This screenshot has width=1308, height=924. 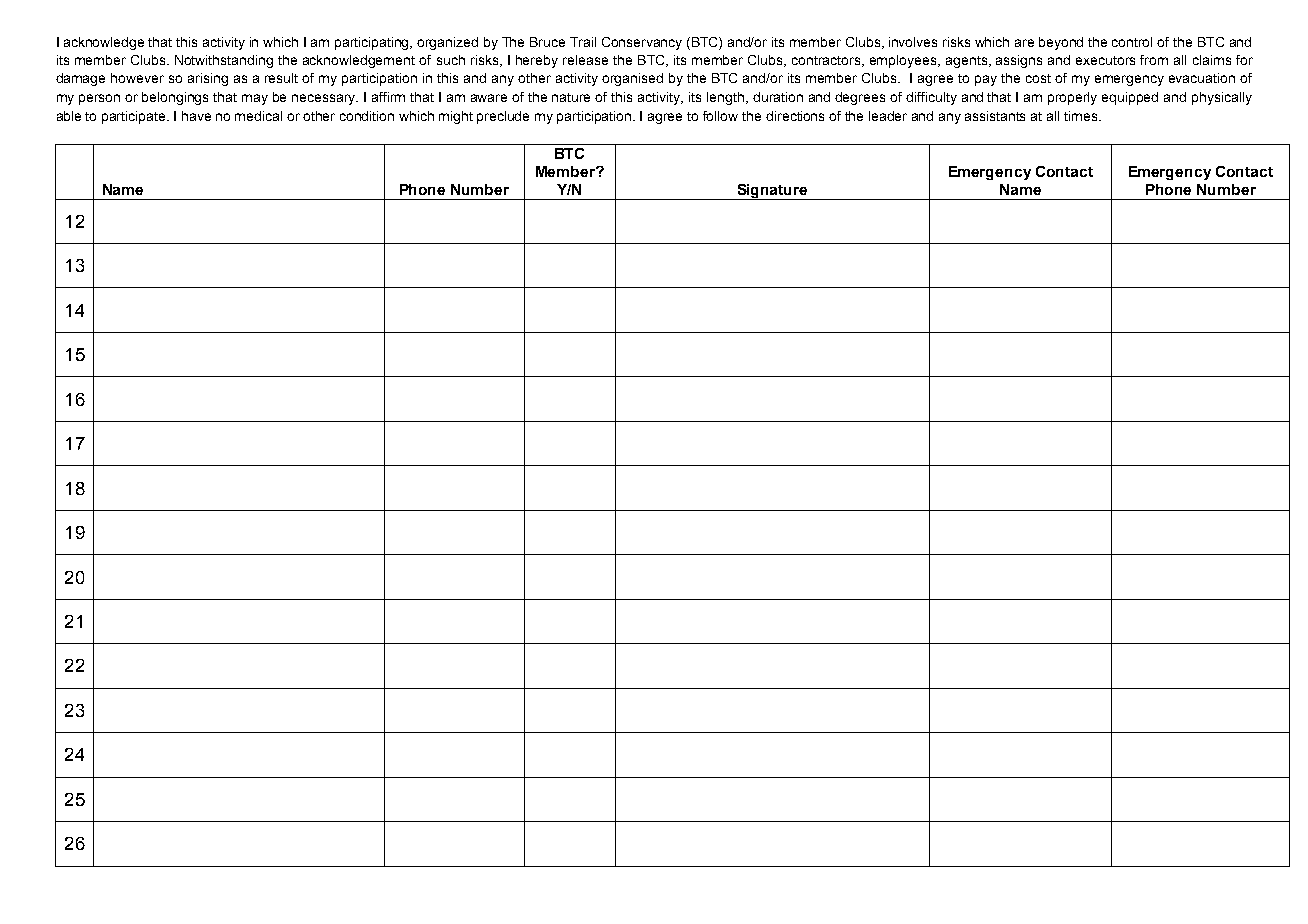 I want to click on organised, so click(x=632, y=79).
